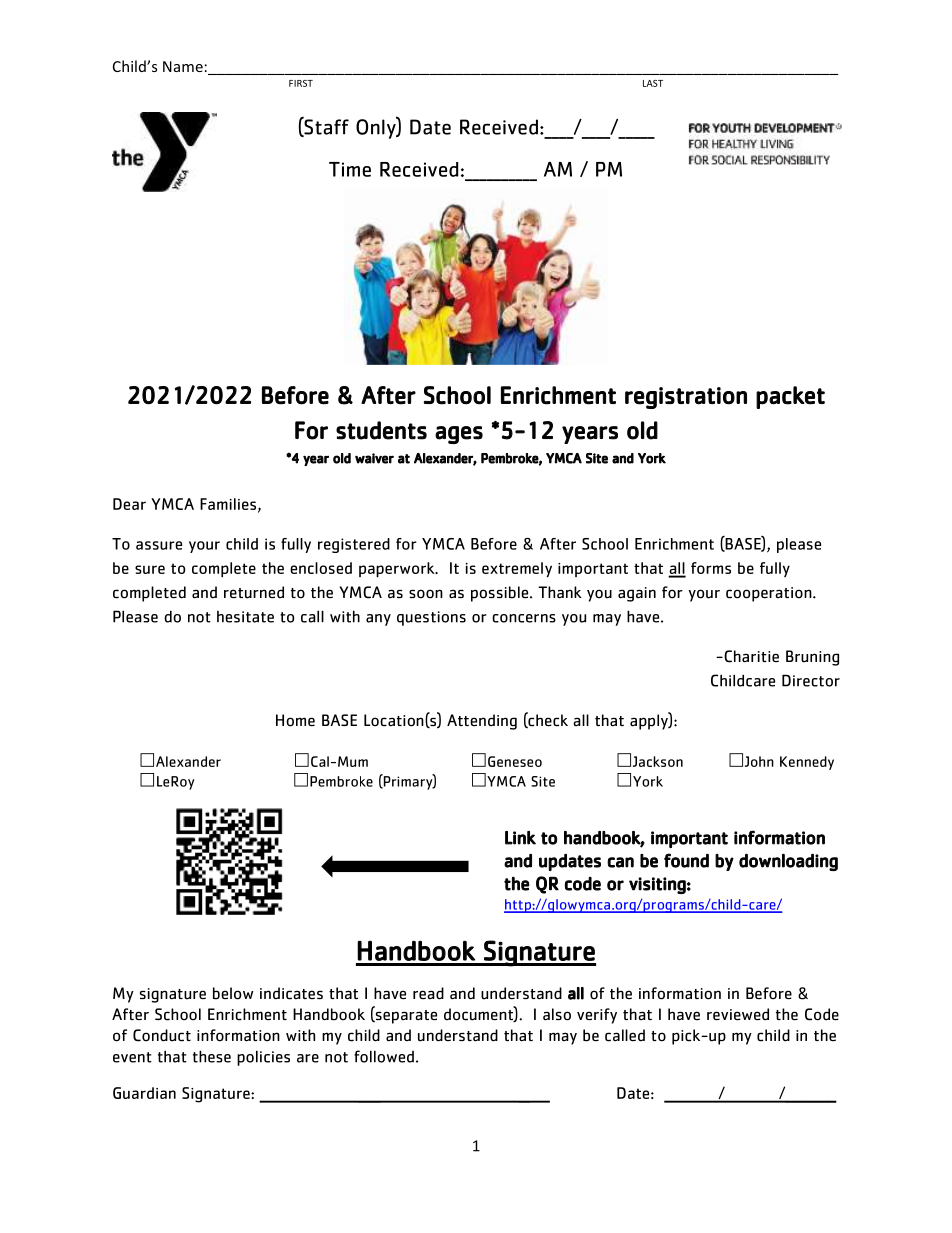 The image size is (952, 1233). What do you see at coordinates (384, 1056) in the screenshot?
I see `followed` at bounding box center [384, 1056].
